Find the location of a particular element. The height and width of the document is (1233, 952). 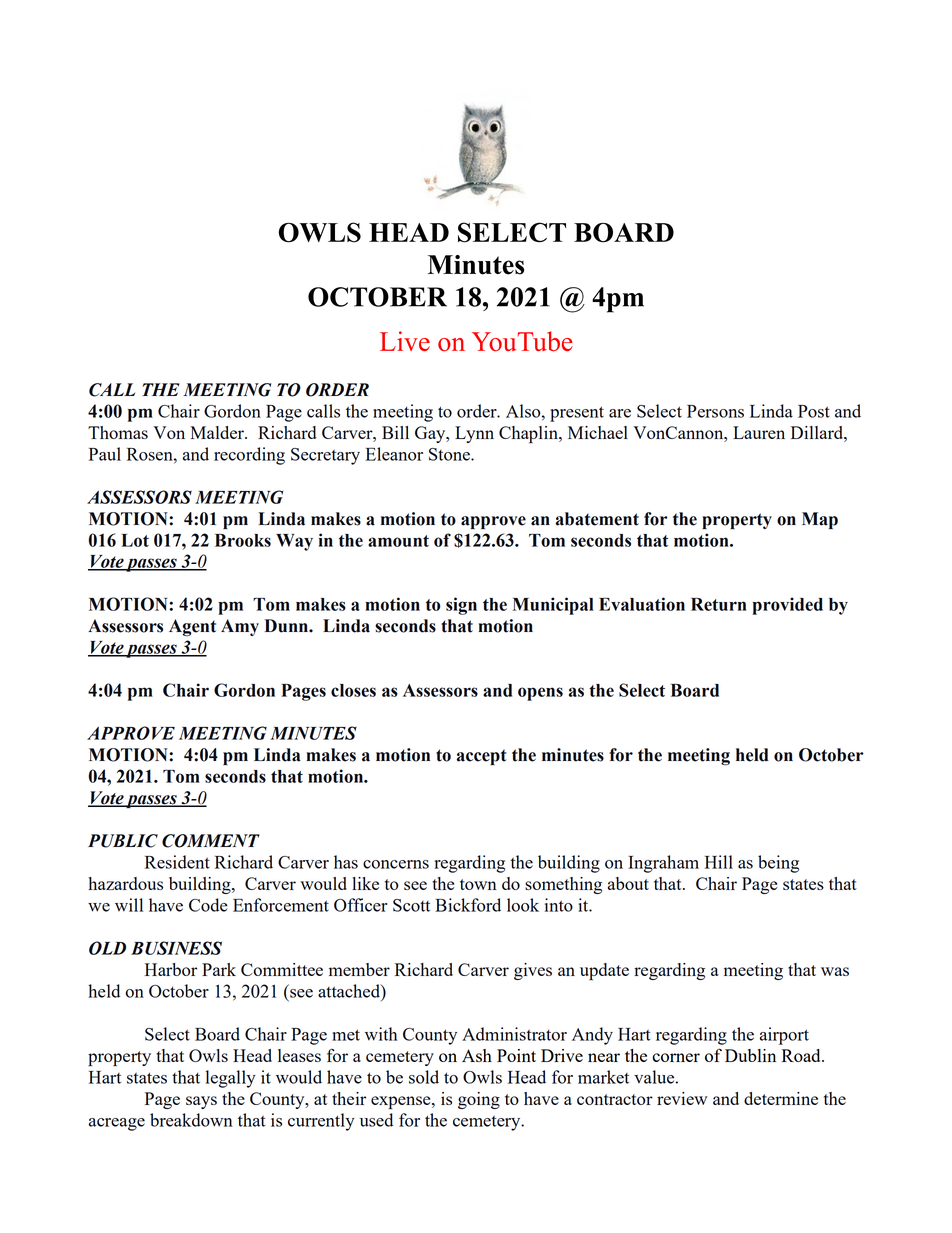

Hill is located at coordinates (719, 862).
